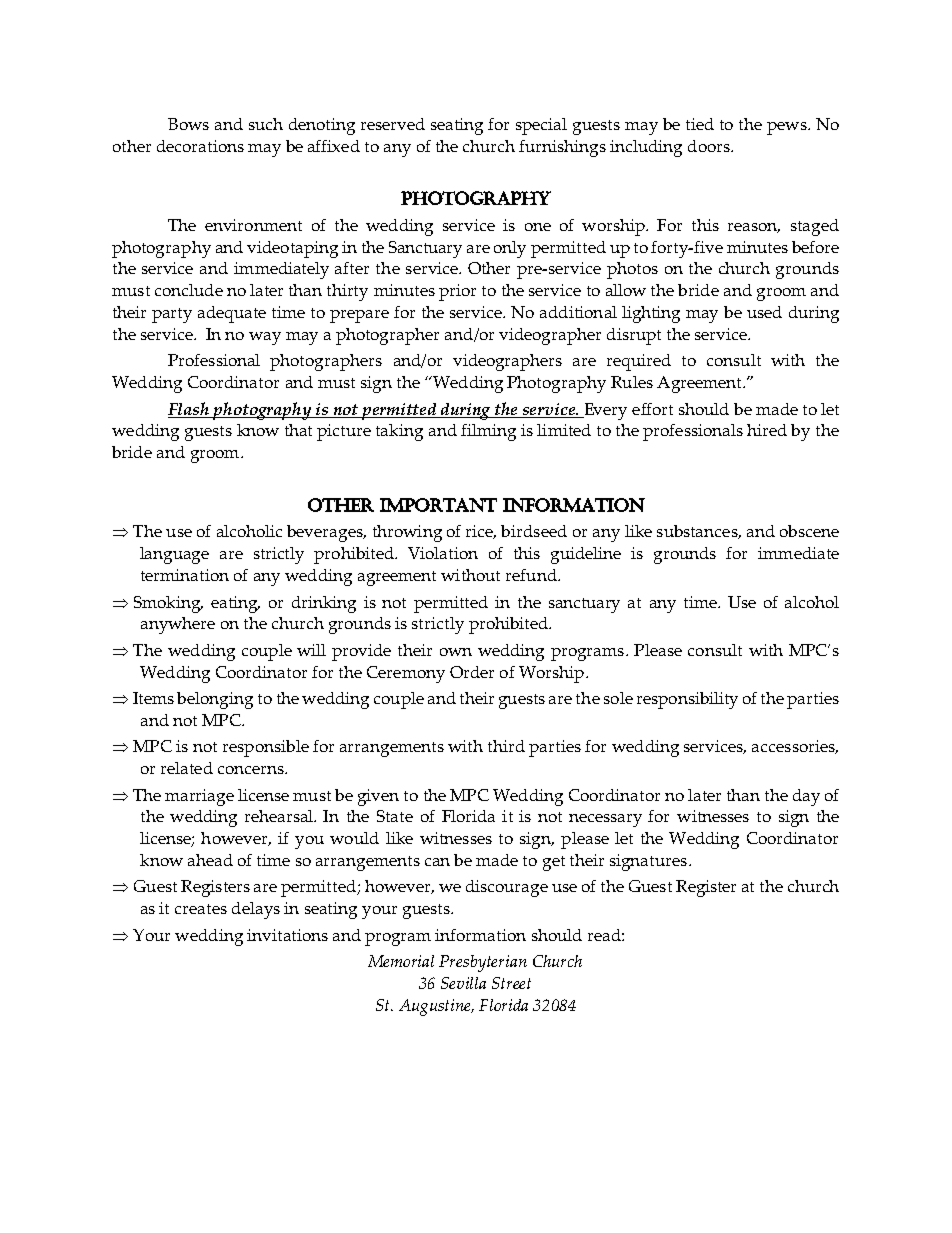 This screenshot has height=1233, width=952. Describe the element at coordinates (287, 935) in the screenshot. I see `invitations` at that location.
